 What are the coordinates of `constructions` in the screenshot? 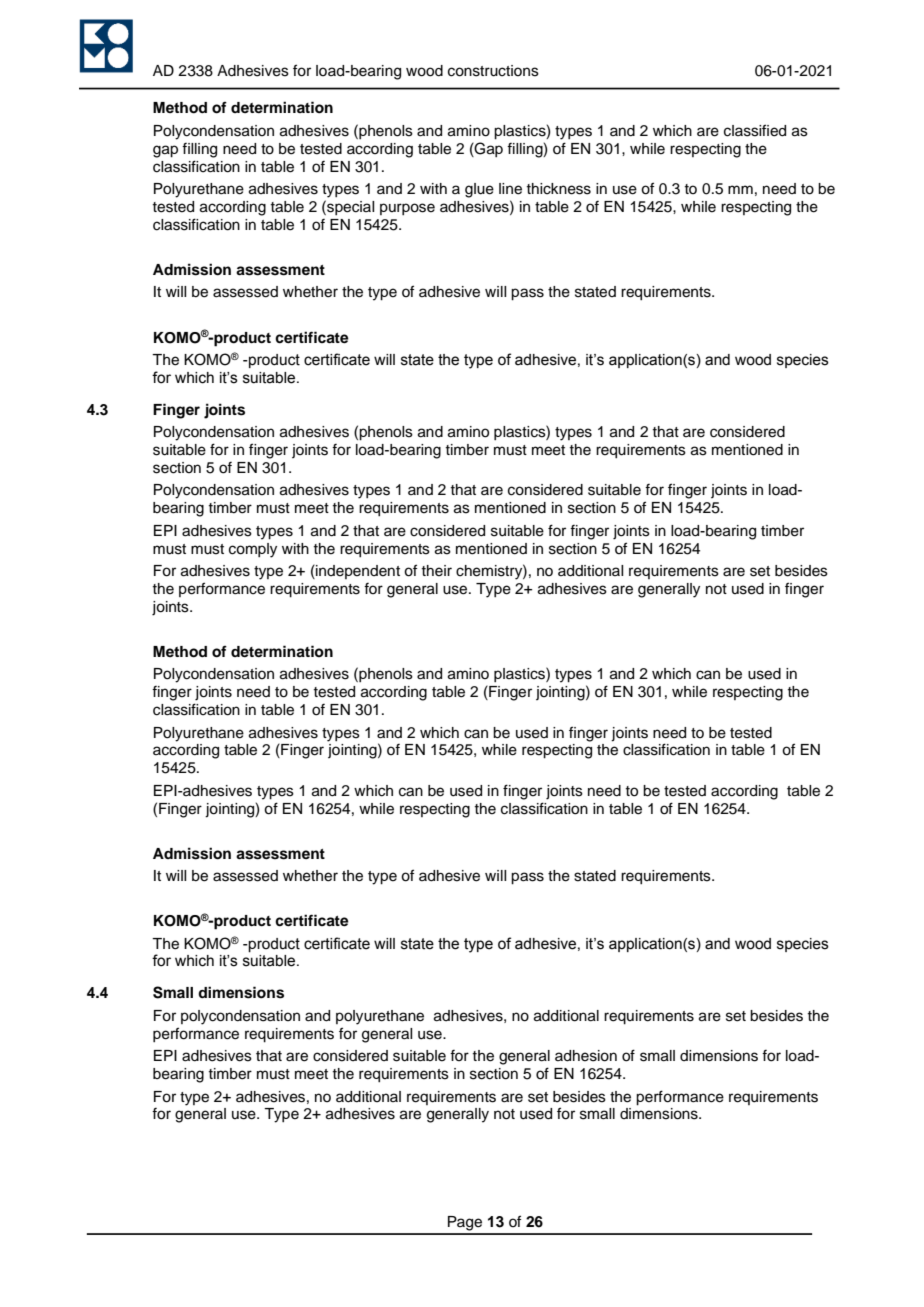 It's located at (493, 71).
